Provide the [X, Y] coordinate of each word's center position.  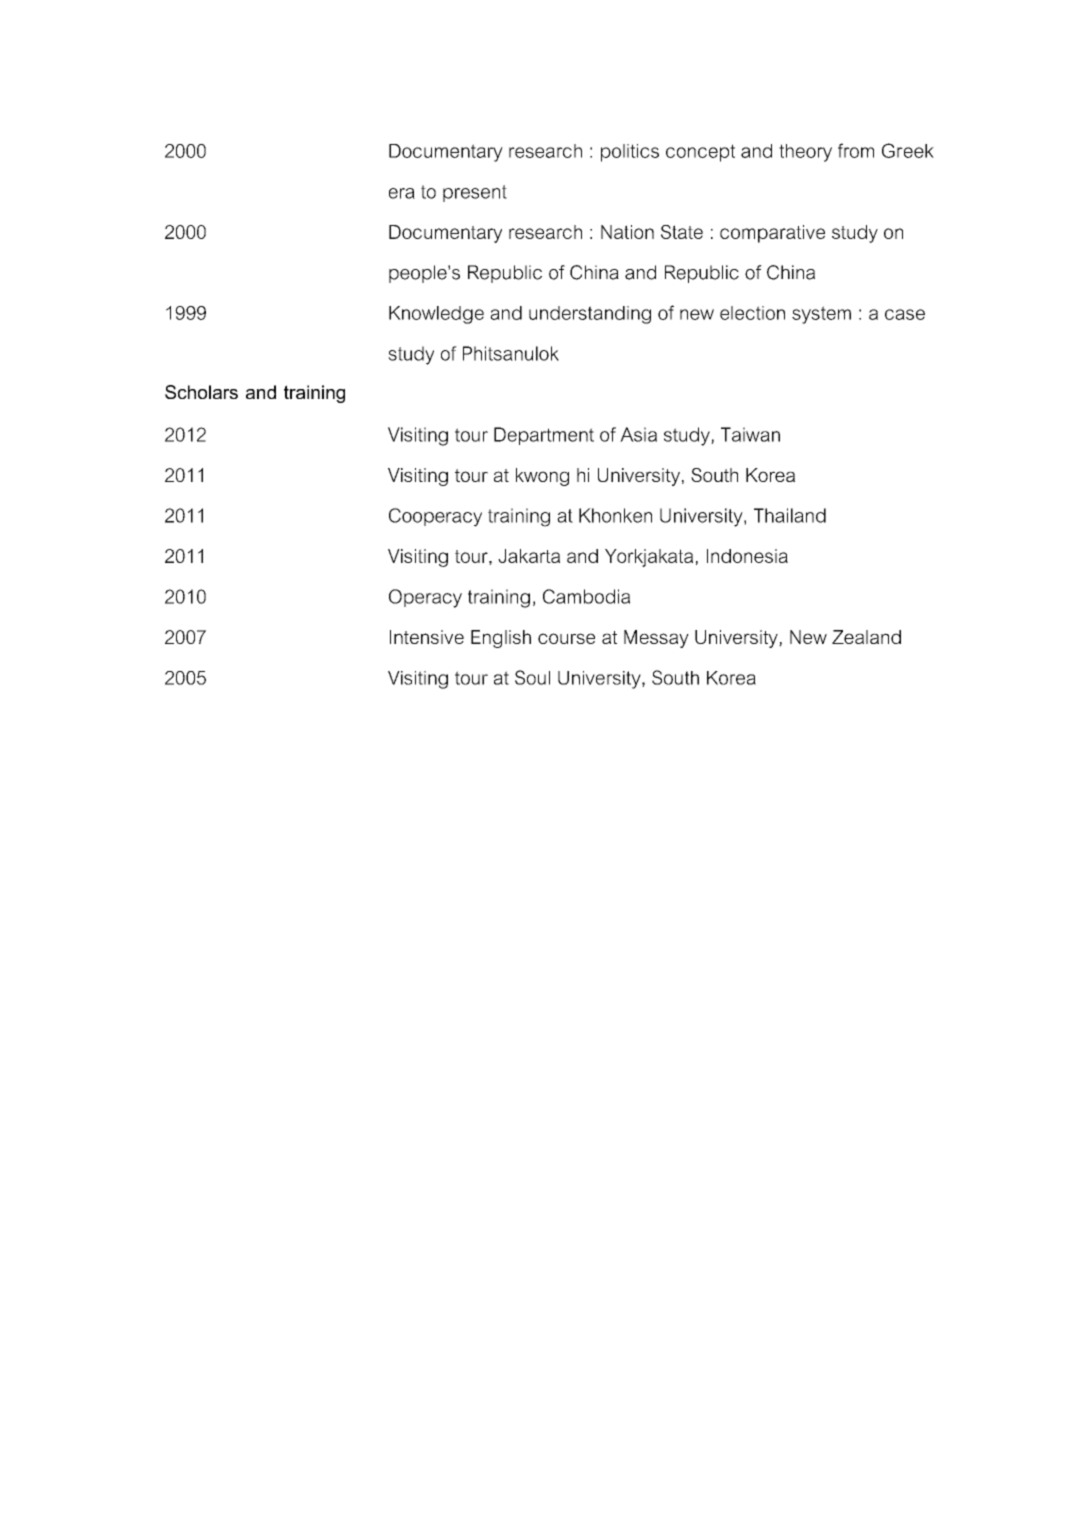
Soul [532, 677]
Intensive [427, 637]
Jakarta [529, 556]
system [821, 315]
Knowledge [436, 315]
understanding [590, 315]
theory [805, 153]
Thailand [790, 515]
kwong [542, 477]
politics [630, 153]
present [475, 193]
